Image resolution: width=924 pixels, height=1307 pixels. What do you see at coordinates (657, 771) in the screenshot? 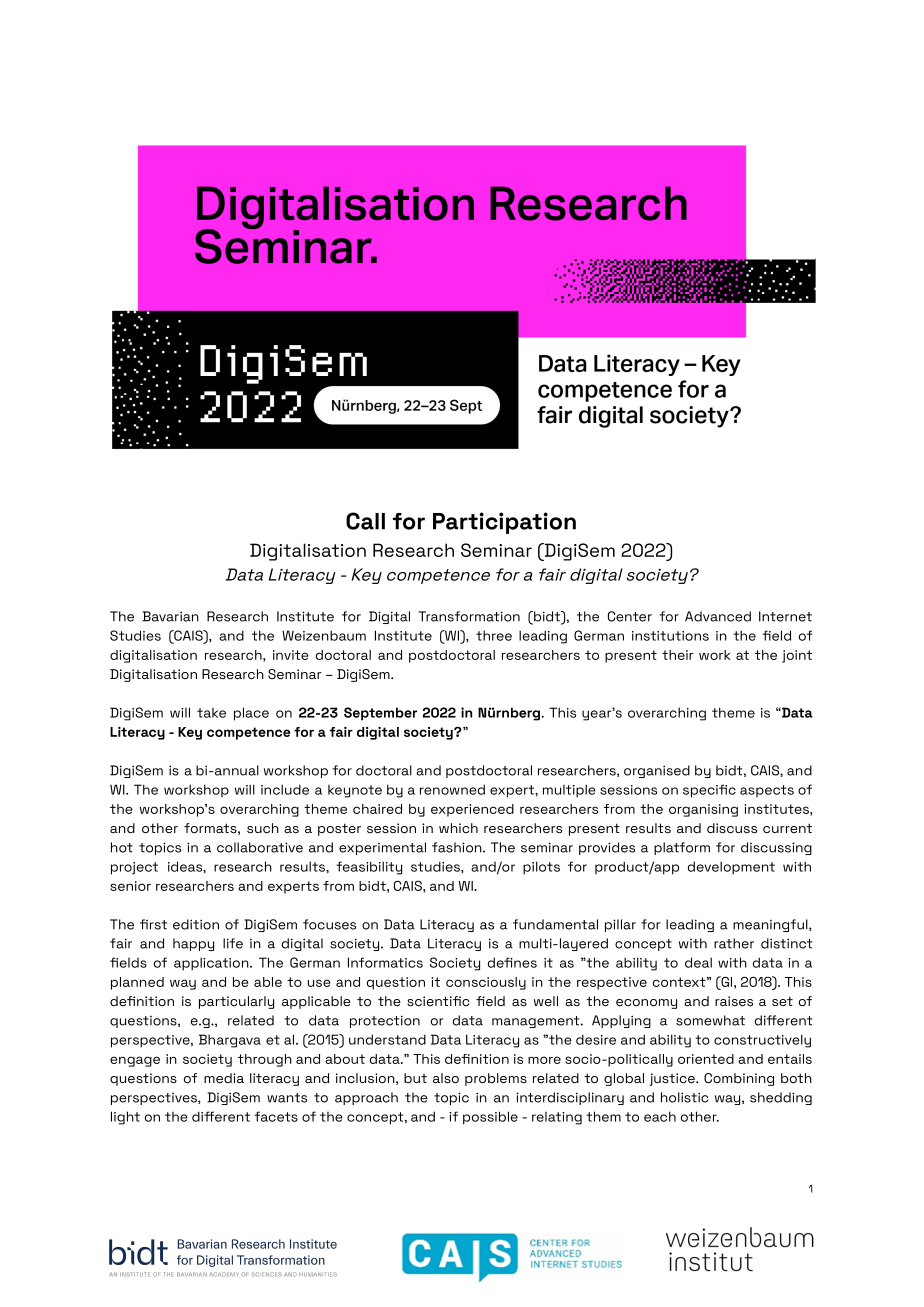
I see `organised` at bounding box center [657, 771].
